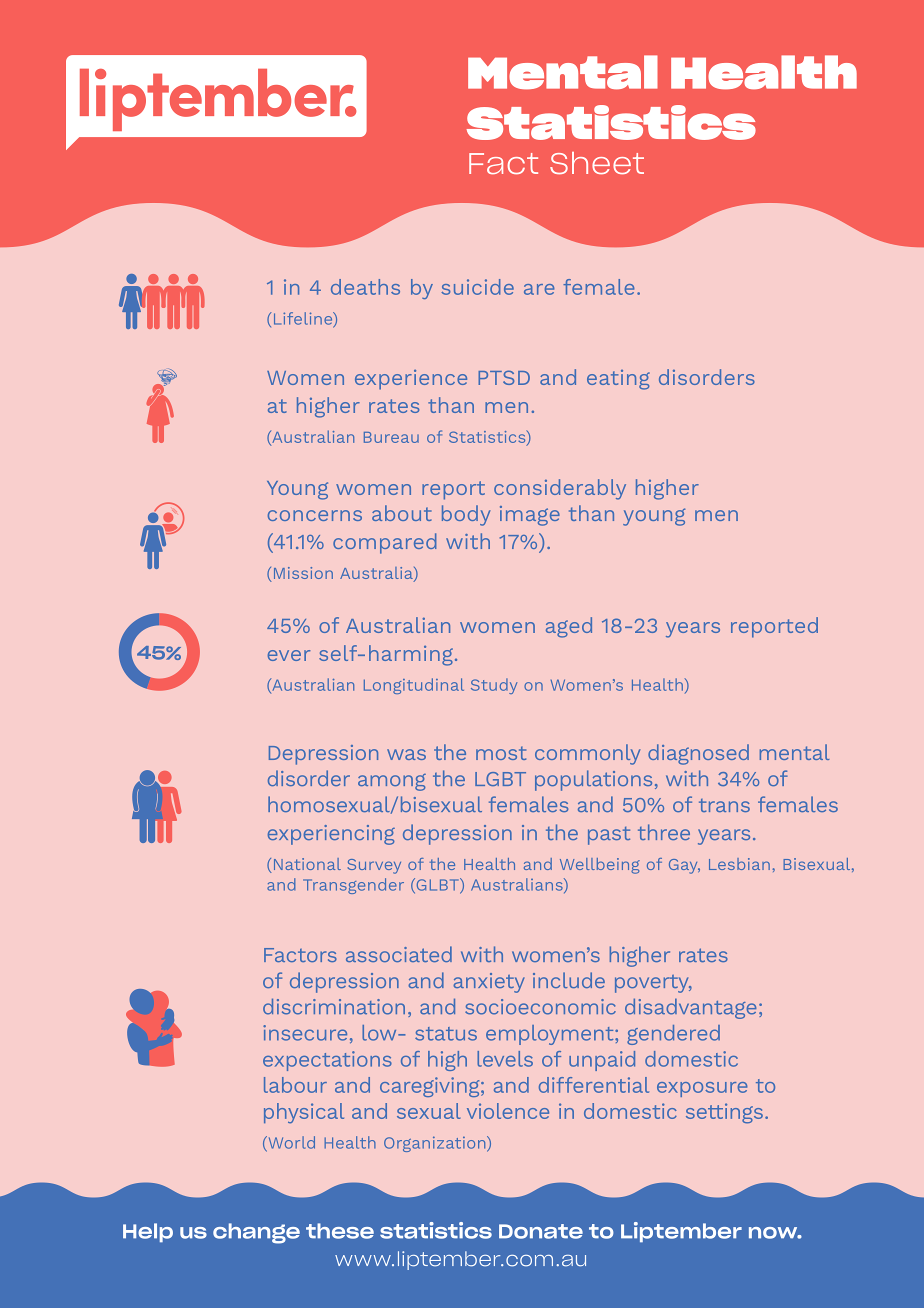 The height and width of the image is (1308, 924). I want to click on Mission, so click(303, 573).
